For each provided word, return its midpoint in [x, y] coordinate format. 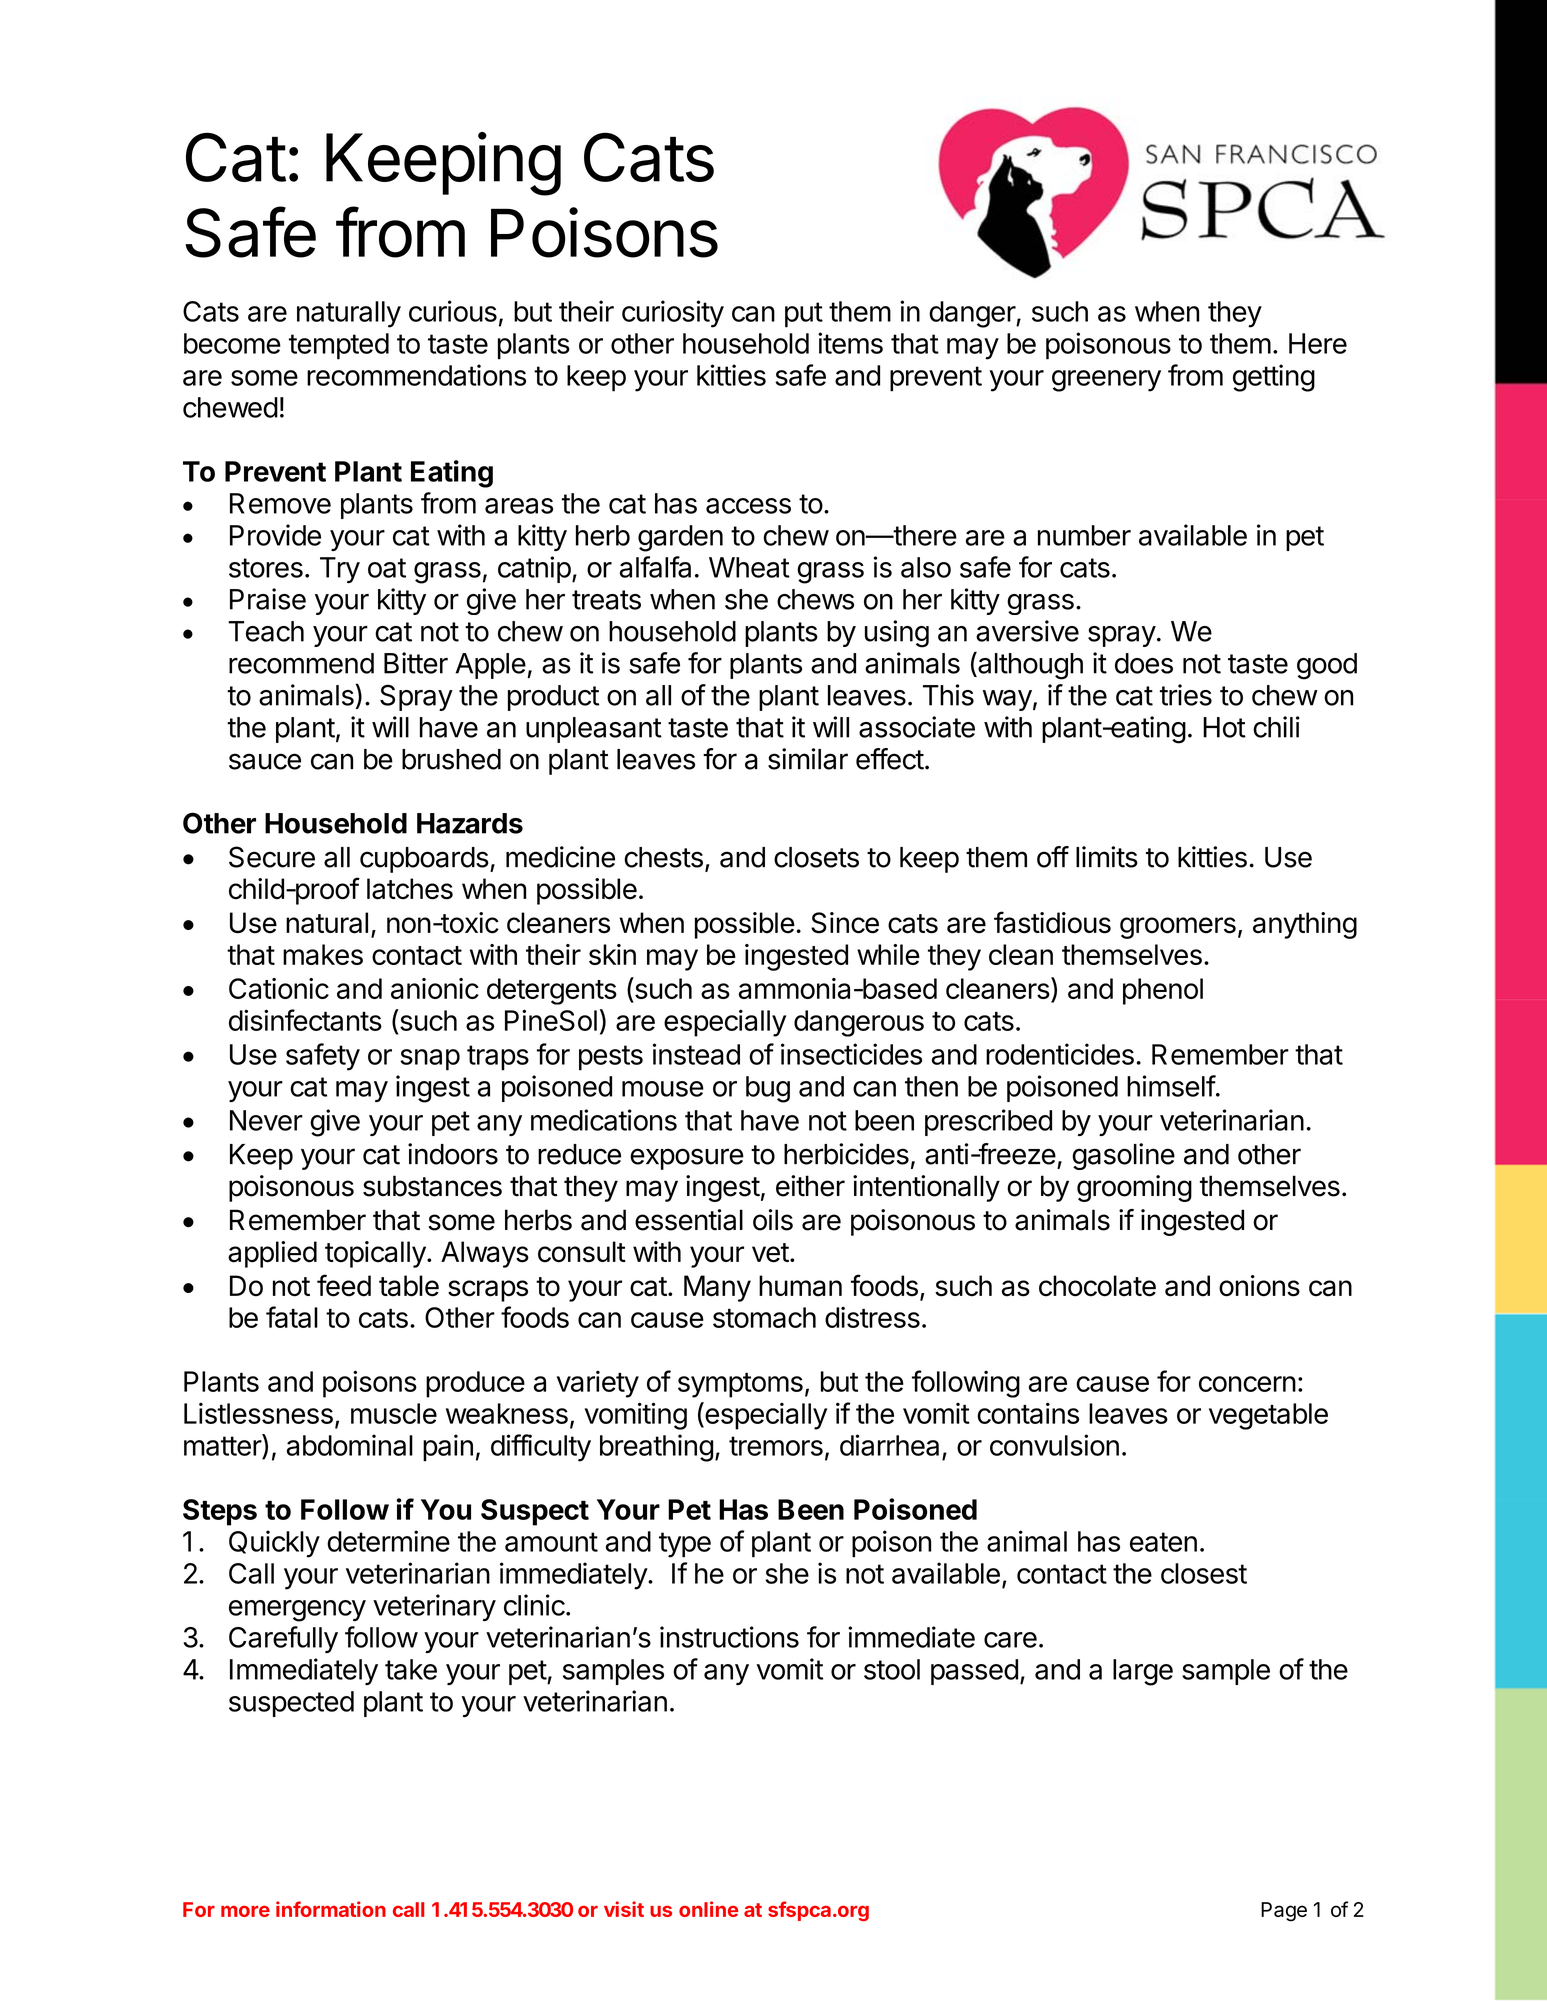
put [804, 315]
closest [1204, 1573]
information [331, 1909]
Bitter [416, 663]
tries [1186, 695]
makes [323, 954]
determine [388, 1541]
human [800, 1286]
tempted [339, 346]
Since [845, 923]
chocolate [1097, 1286]
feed [344, 1285]
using [897, 634]
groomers [1178, 928]
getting [1274, 378]
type [685, 1545]
